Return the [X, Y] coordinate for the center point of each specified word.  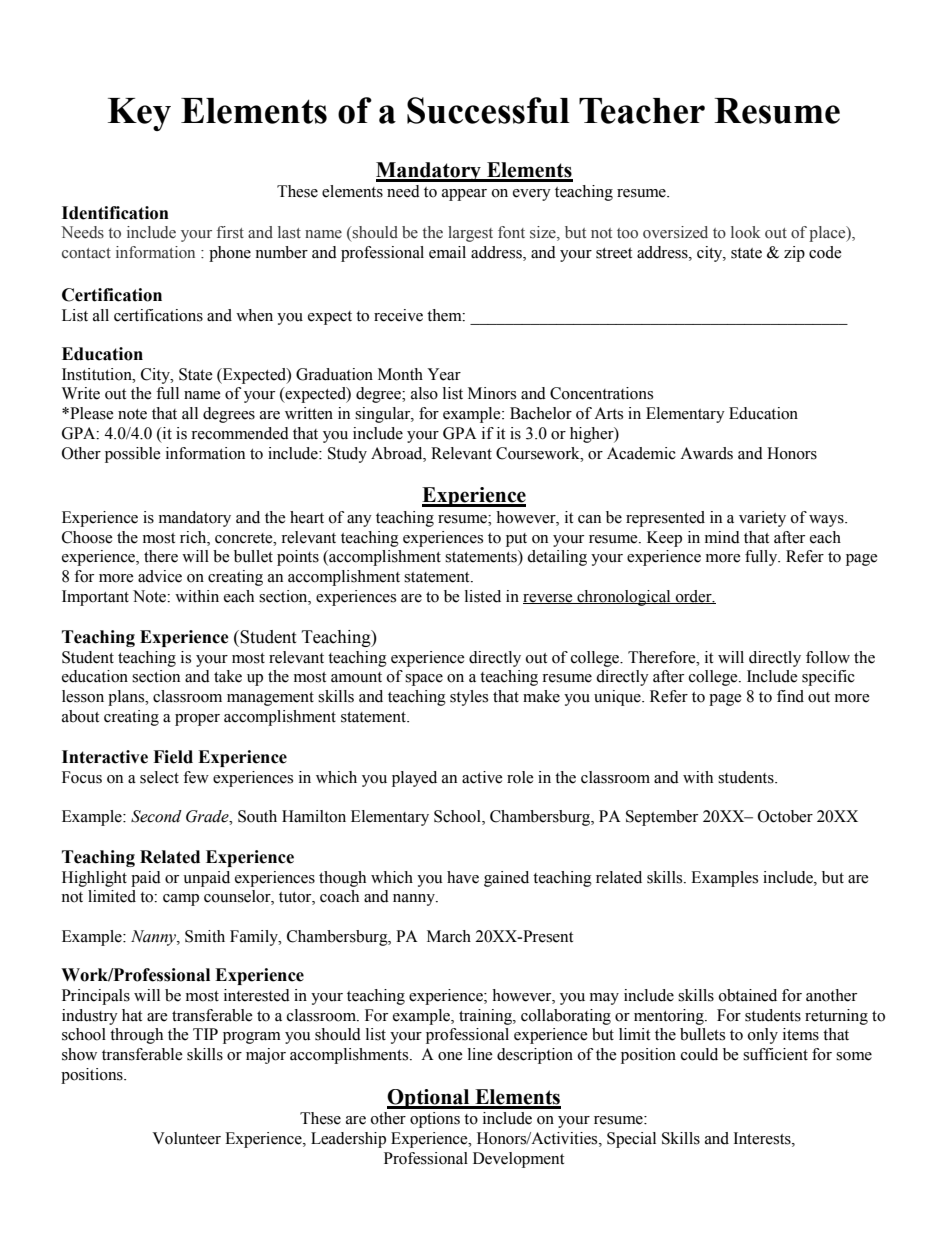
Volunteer [186, 1138]
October [785, 816]
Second [156, 816]
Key [139, 114]
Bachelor [541, 413]
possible [133, 455]
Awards [706, 453]
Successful [488, 110]
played [414, 779]
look [746, 232]
